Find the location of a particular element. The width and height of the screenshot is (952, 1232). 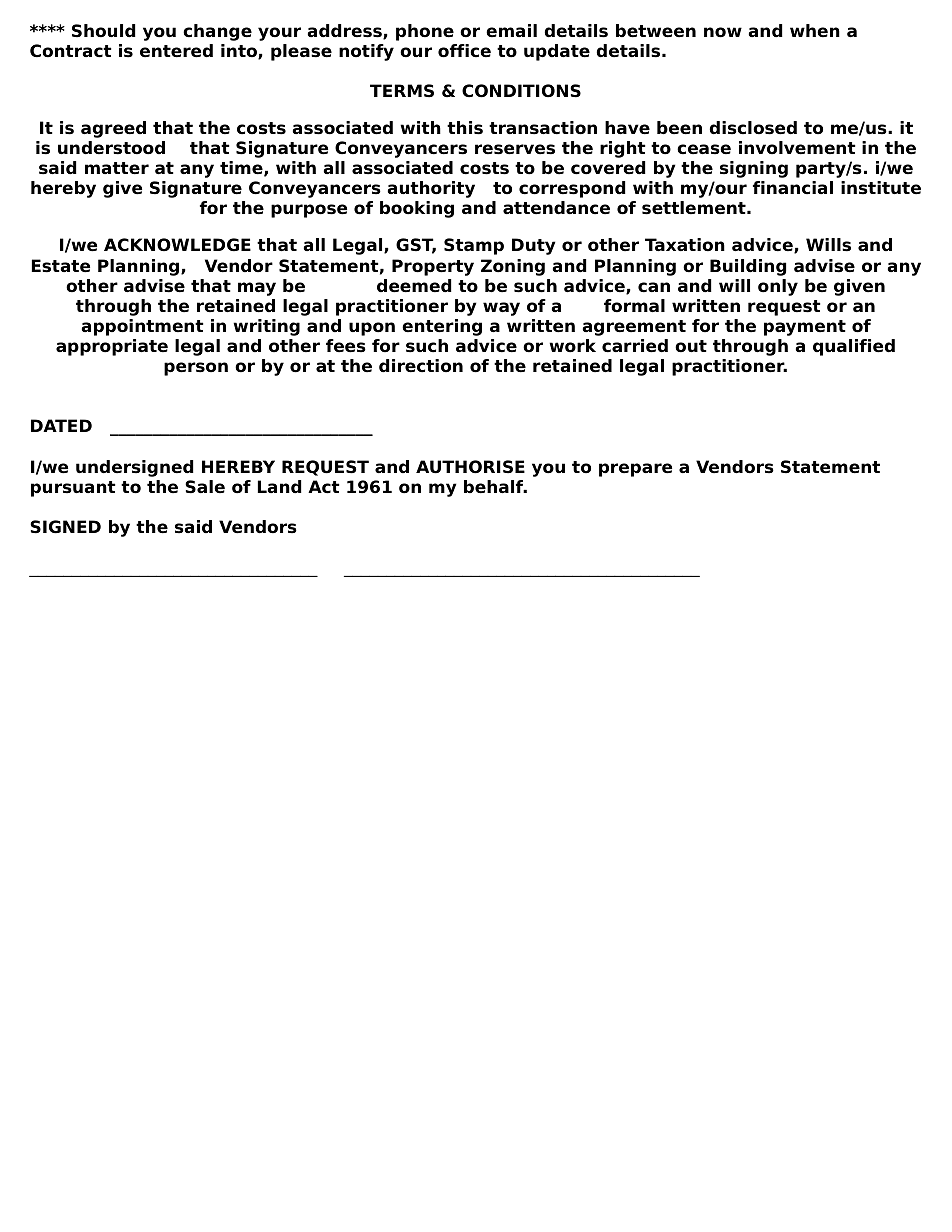

person is located at coordinates (196, 369).
